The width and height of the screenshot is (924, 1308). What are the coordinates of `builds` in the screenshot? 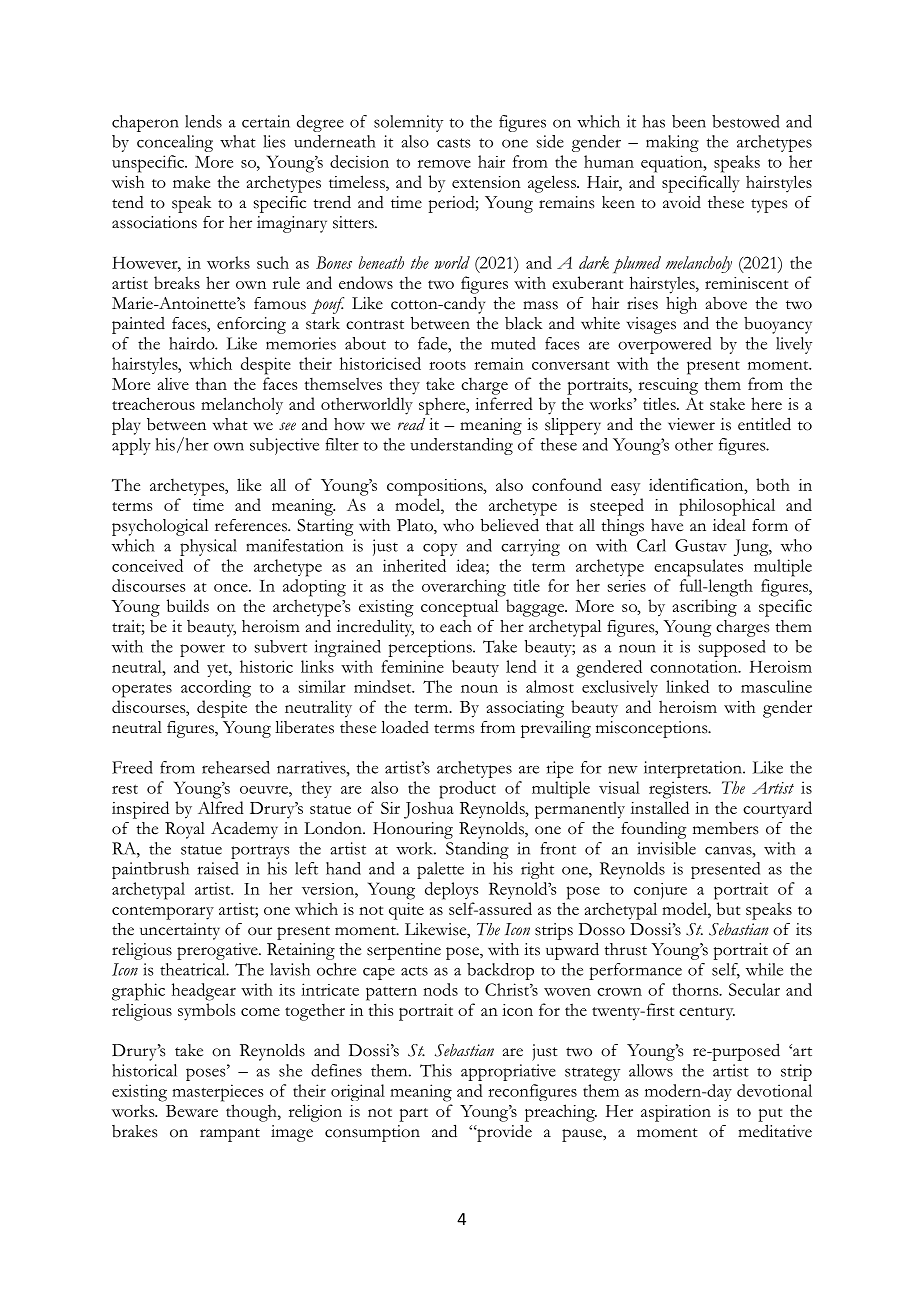 It's located at (188, 605).
